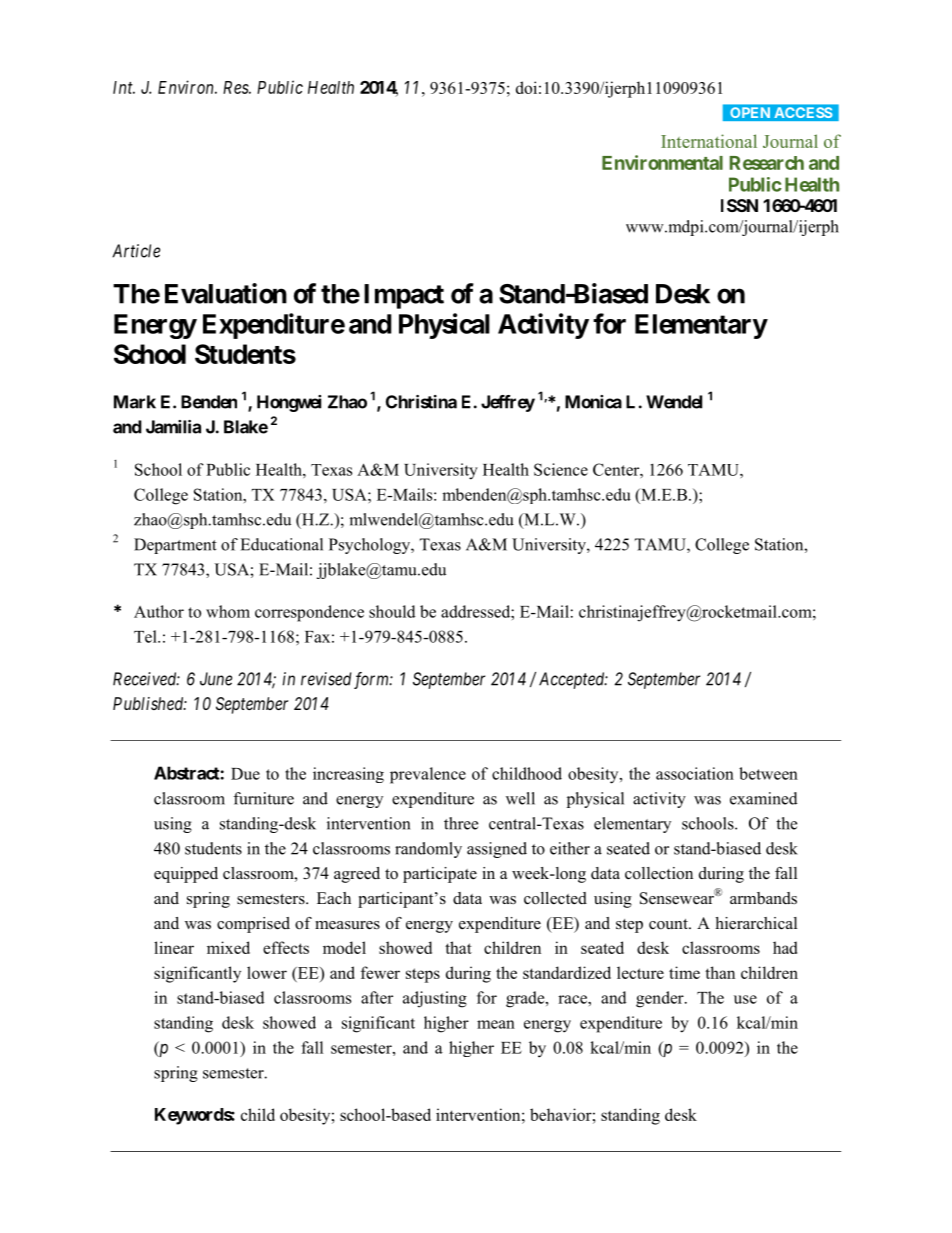 Image resolution: width=952 pixels, height=1233 pixels. I want to click on Impact, so click(404, 296).
